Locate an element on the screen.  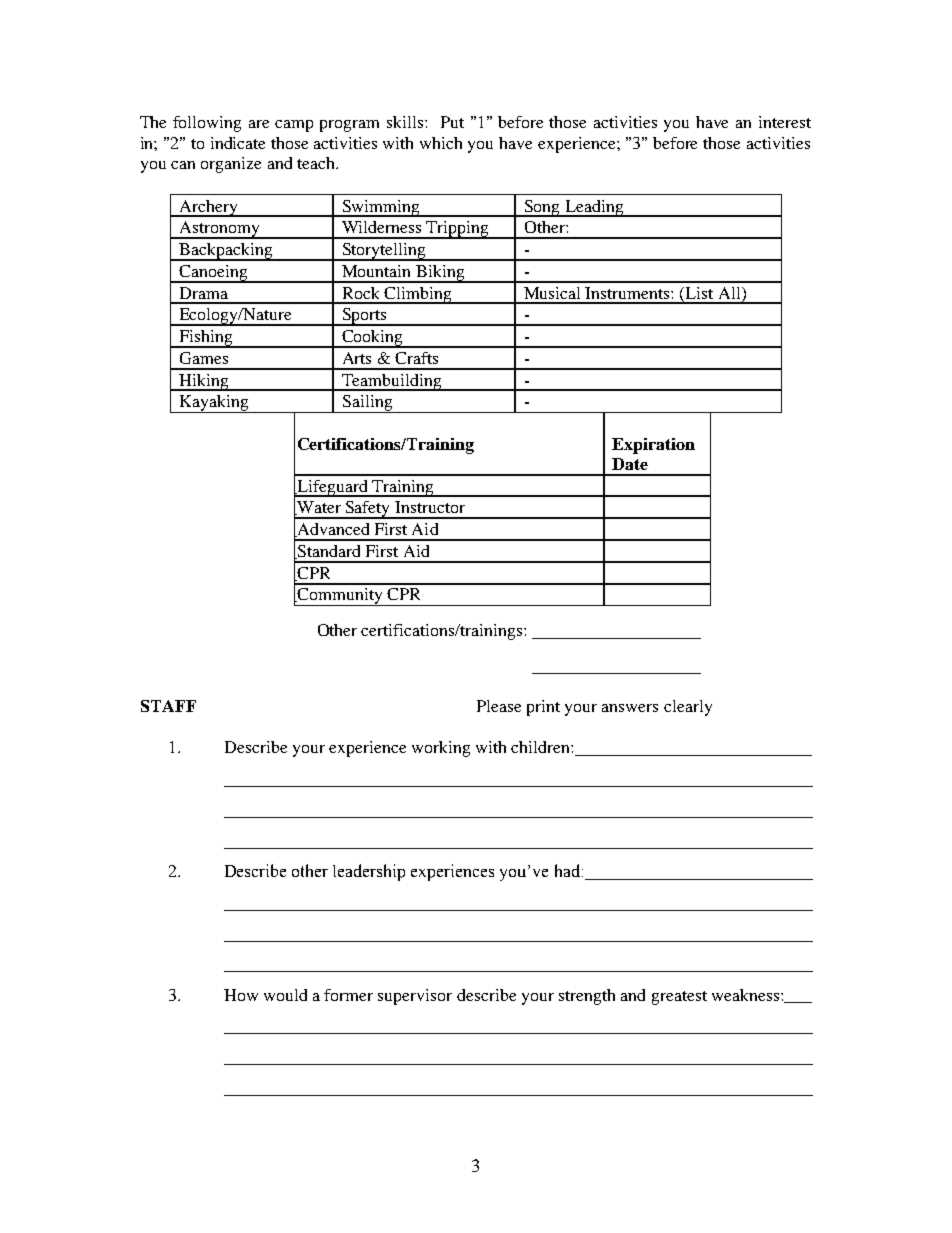
How is located at coordinates (241, 995).
